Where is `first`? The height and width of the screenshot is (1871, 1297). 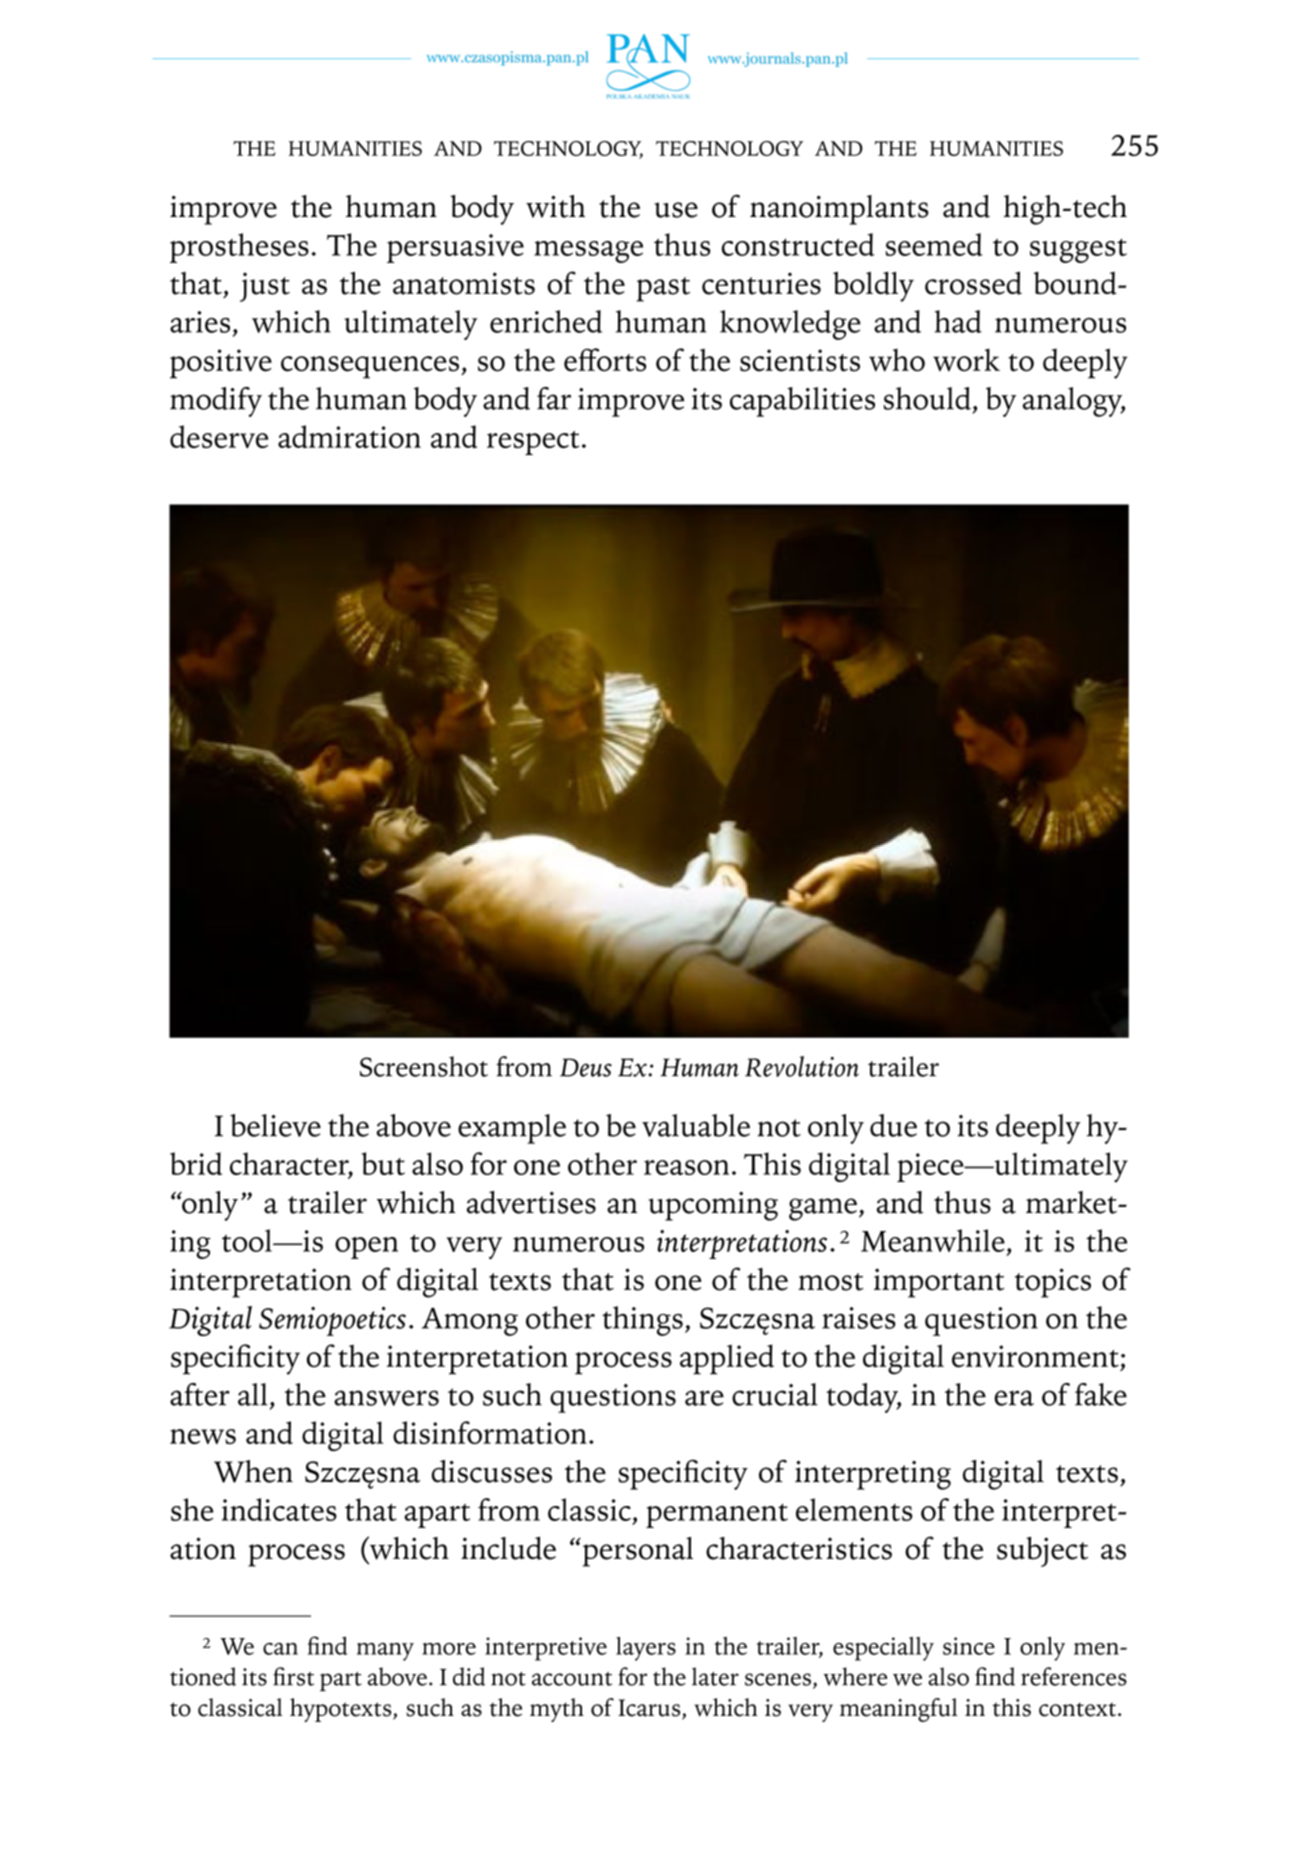
first is located at coordinates (293, 1676).
